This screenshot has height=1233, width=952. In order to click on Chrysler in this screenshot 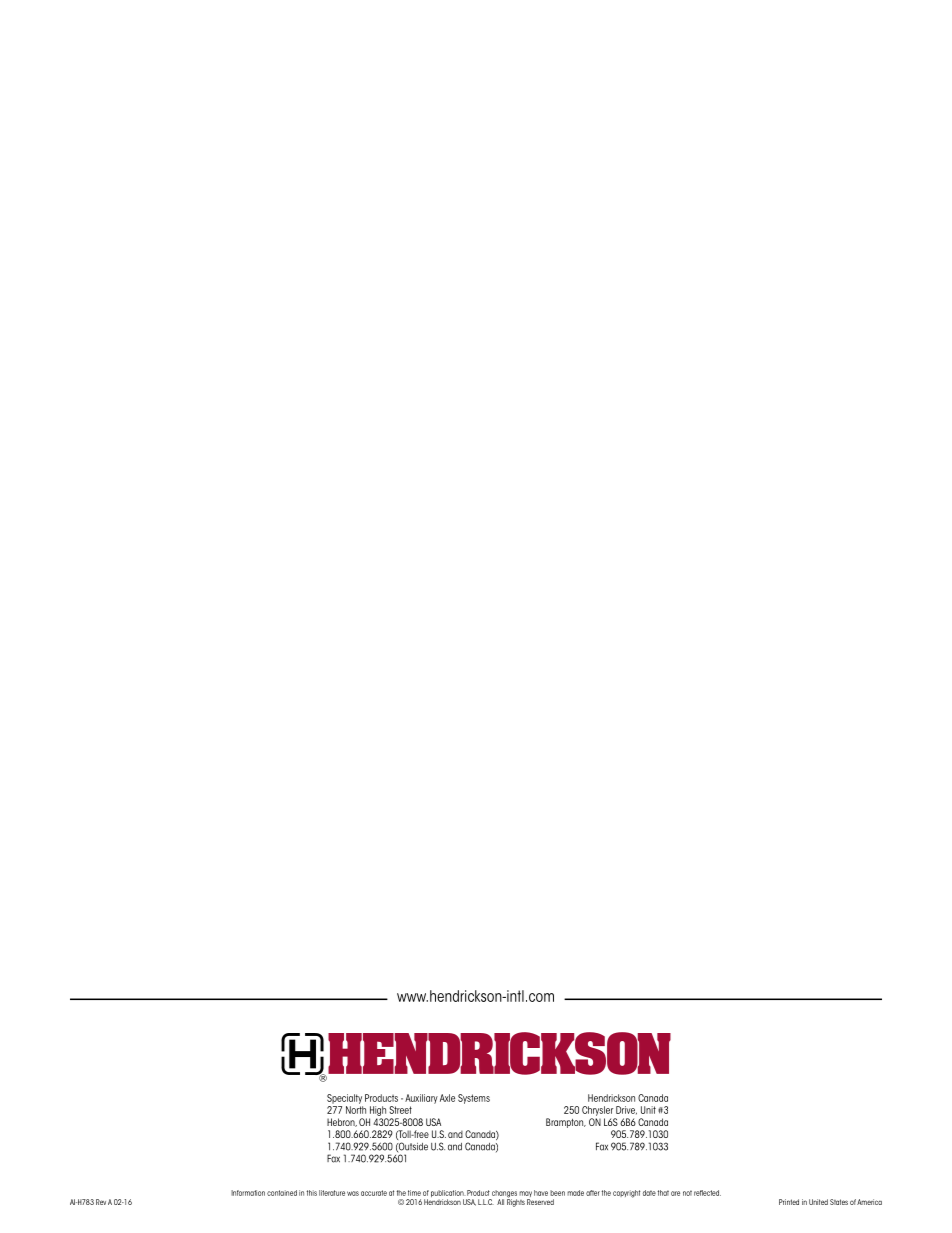, I will do `click(597, 1111)`.
